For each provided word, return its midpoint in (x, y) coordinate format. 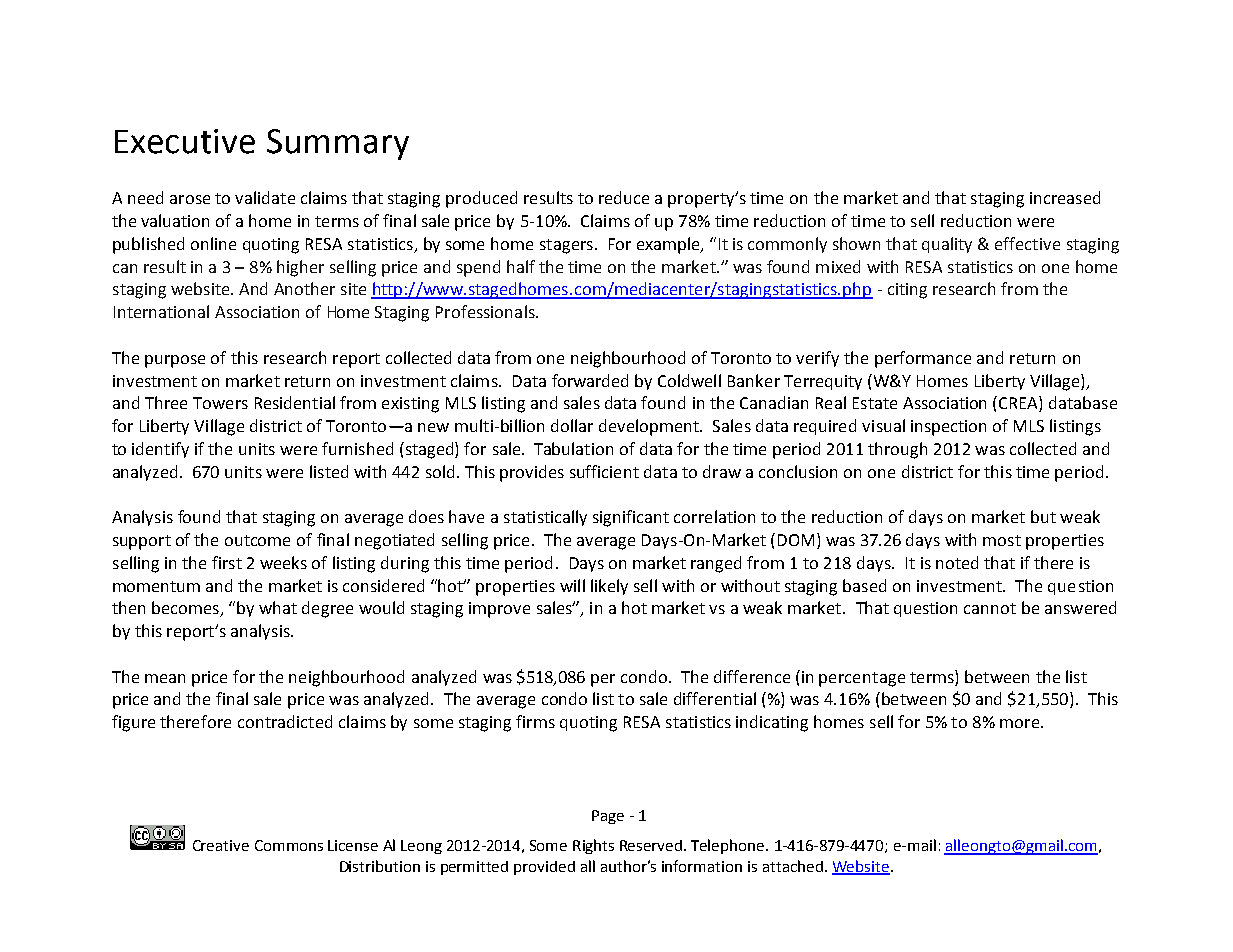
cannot (990, 608)
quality (947, 245)
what (278, 607)
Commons (289, 845)
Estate (875, 403)
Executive (185, 141)
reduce (624, 197)
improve (499, 610)
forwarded (590, 380)
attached (793, 866)
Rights (593, 846)
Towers (220, 403)
